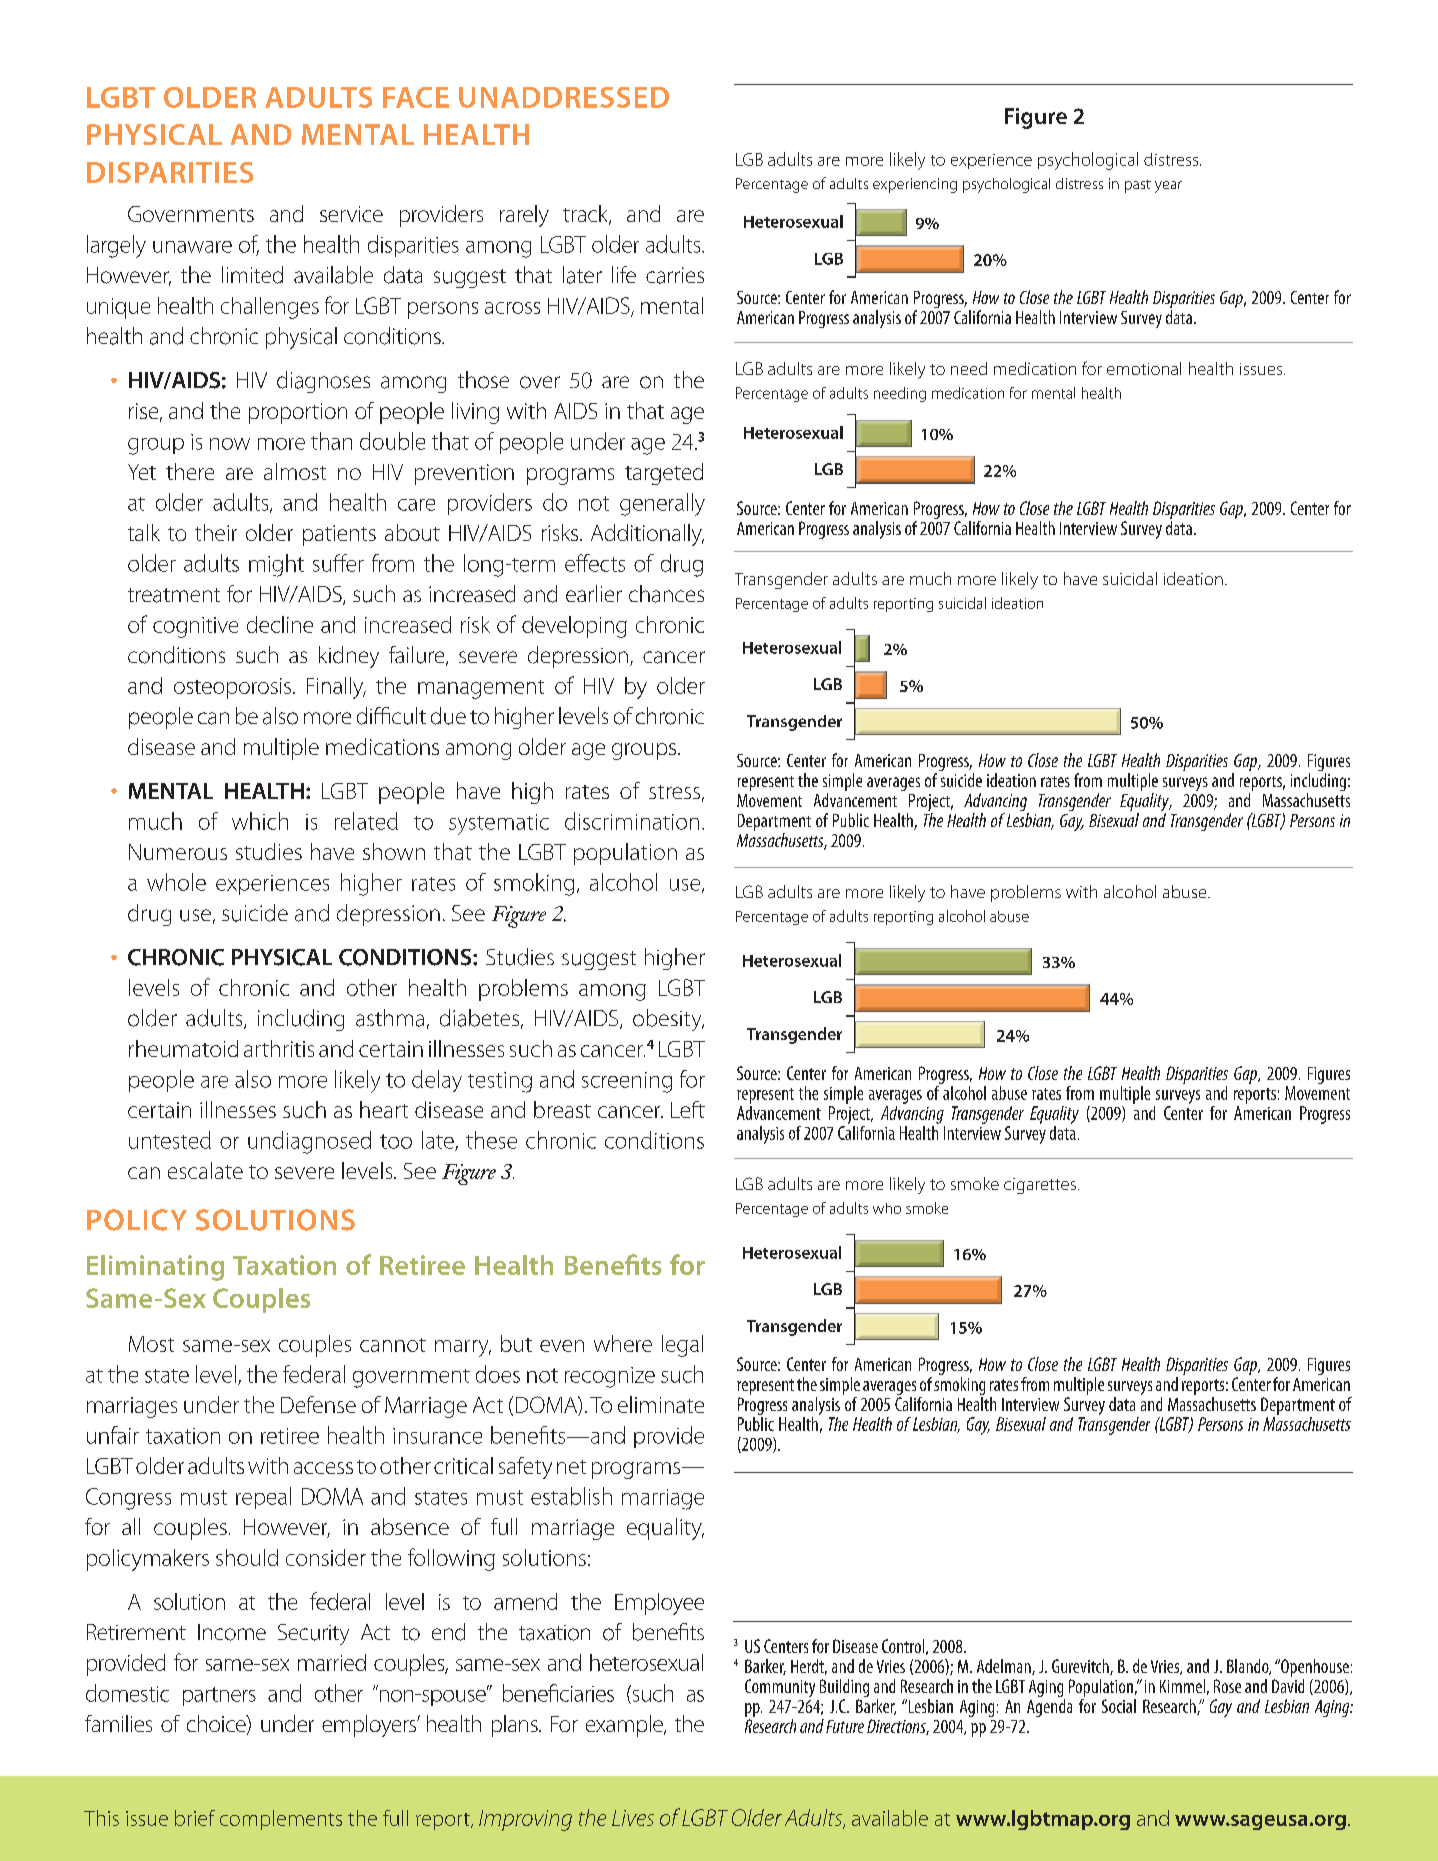 The width and height of the document is (1438, 1861). Describe the element at coordinates (625, 1726) in the document. I see `example` at that location.
